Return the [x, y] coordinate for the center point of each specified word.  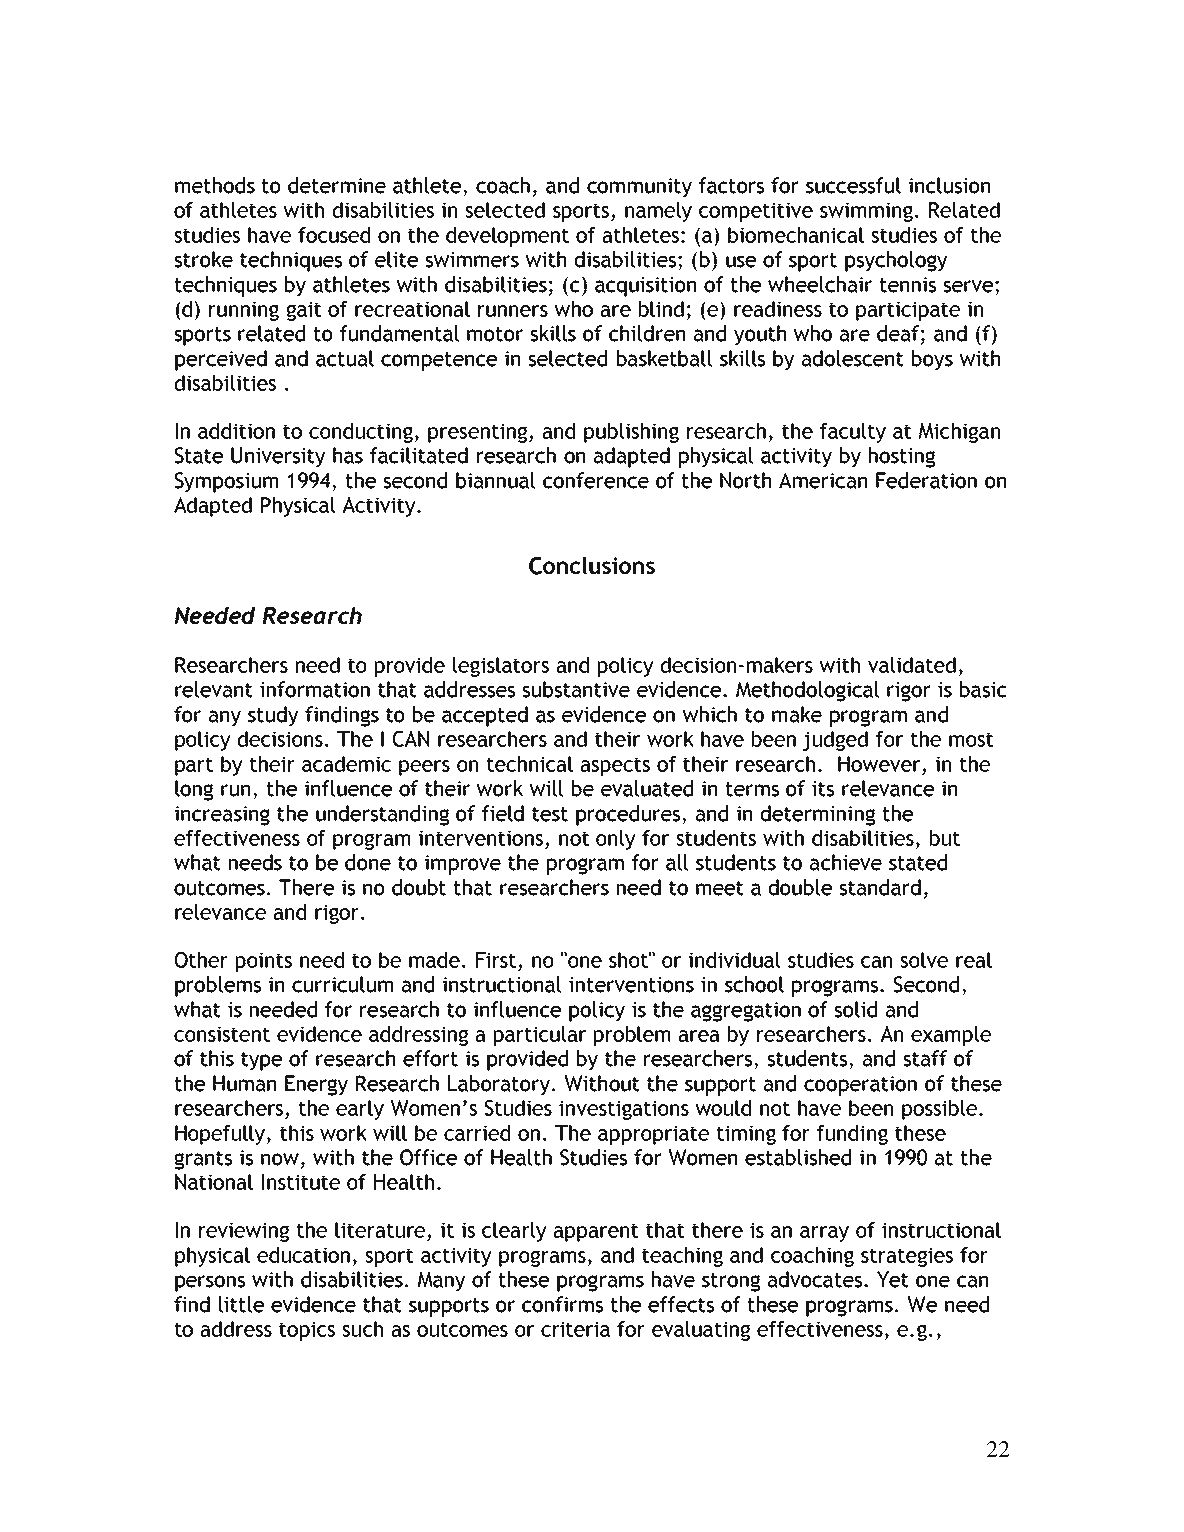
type [261, 1061]
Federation [926, 480]
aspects [615, 766]
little [241, 1304]
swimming [868, 212]
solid [855, 1009]
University [278, 457]
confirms [562, 1304]
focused [334, 235]
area [699, 1036]
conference [596, 480]
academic [346, 764]
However [879, 764]
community [639, 188]
